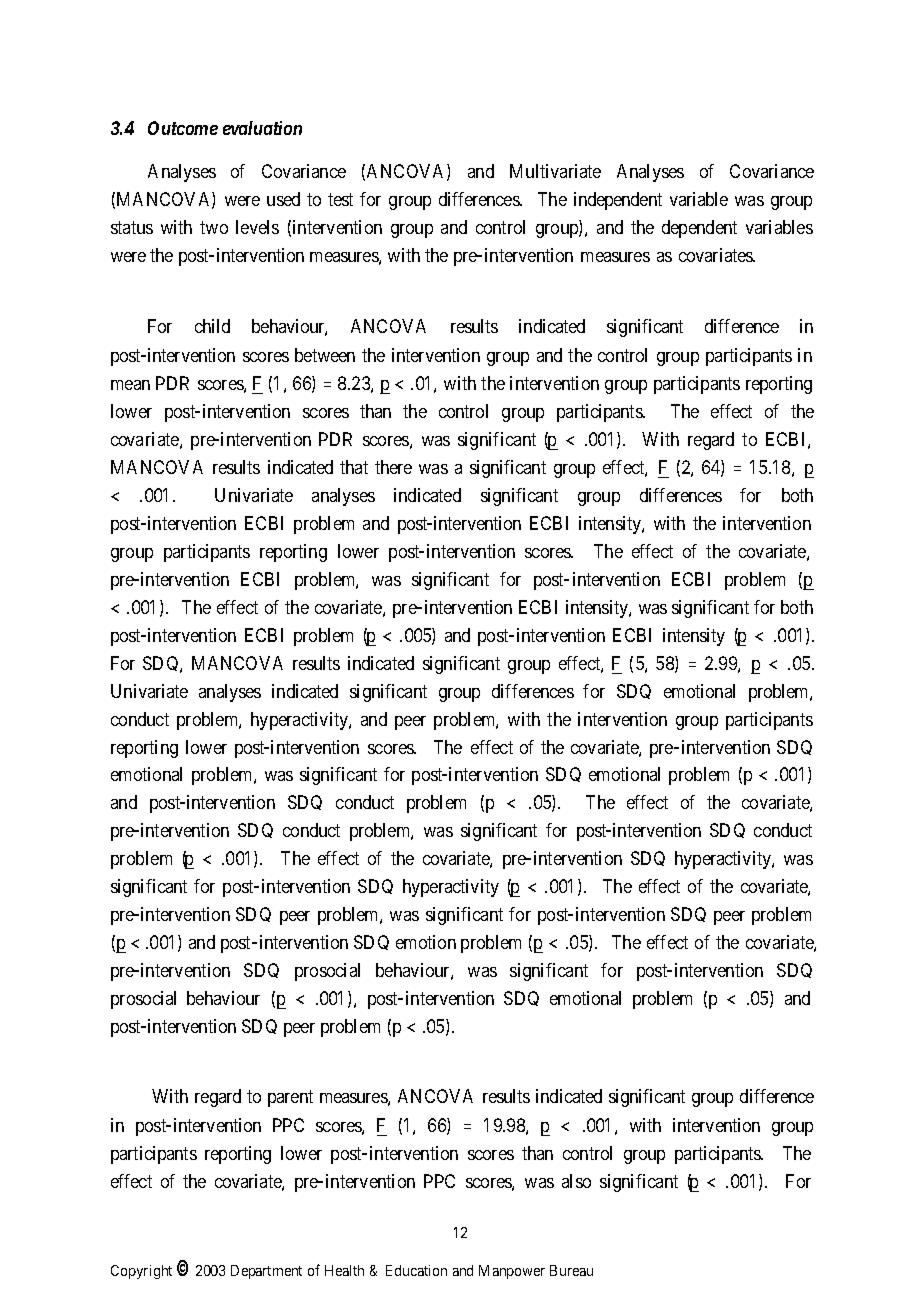  Describe the element at coordinates (325, 355) in the document. I see `between` at that location.
